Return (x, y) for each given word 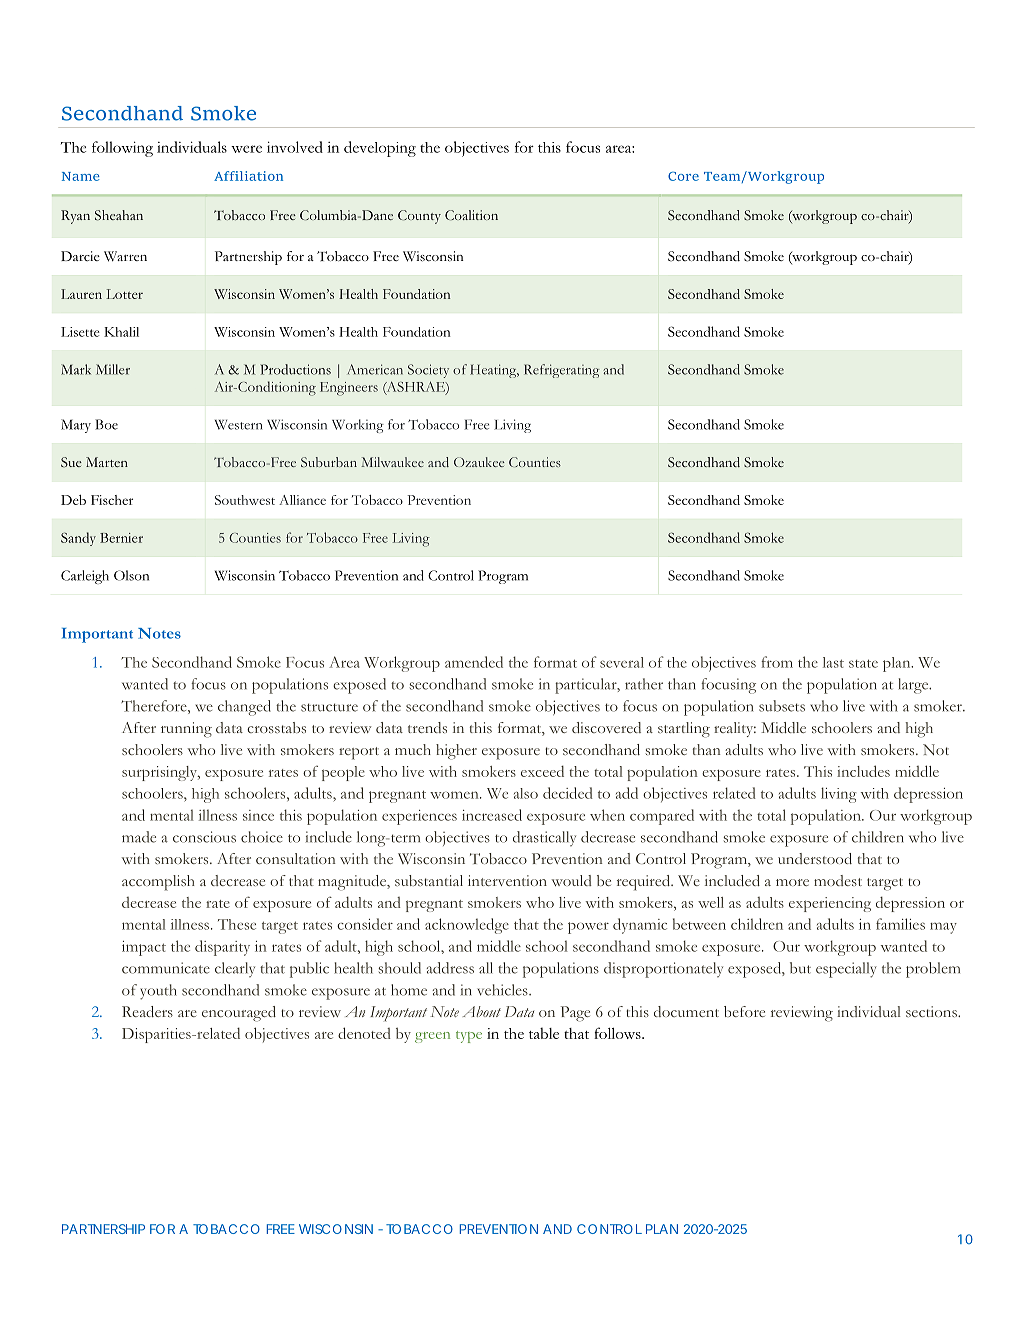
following (122, 149)
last (833, 662)
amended (474, 662)
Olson (131, 575)
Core (683, 176)
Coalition (471, 215)
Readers (147, 1011)
